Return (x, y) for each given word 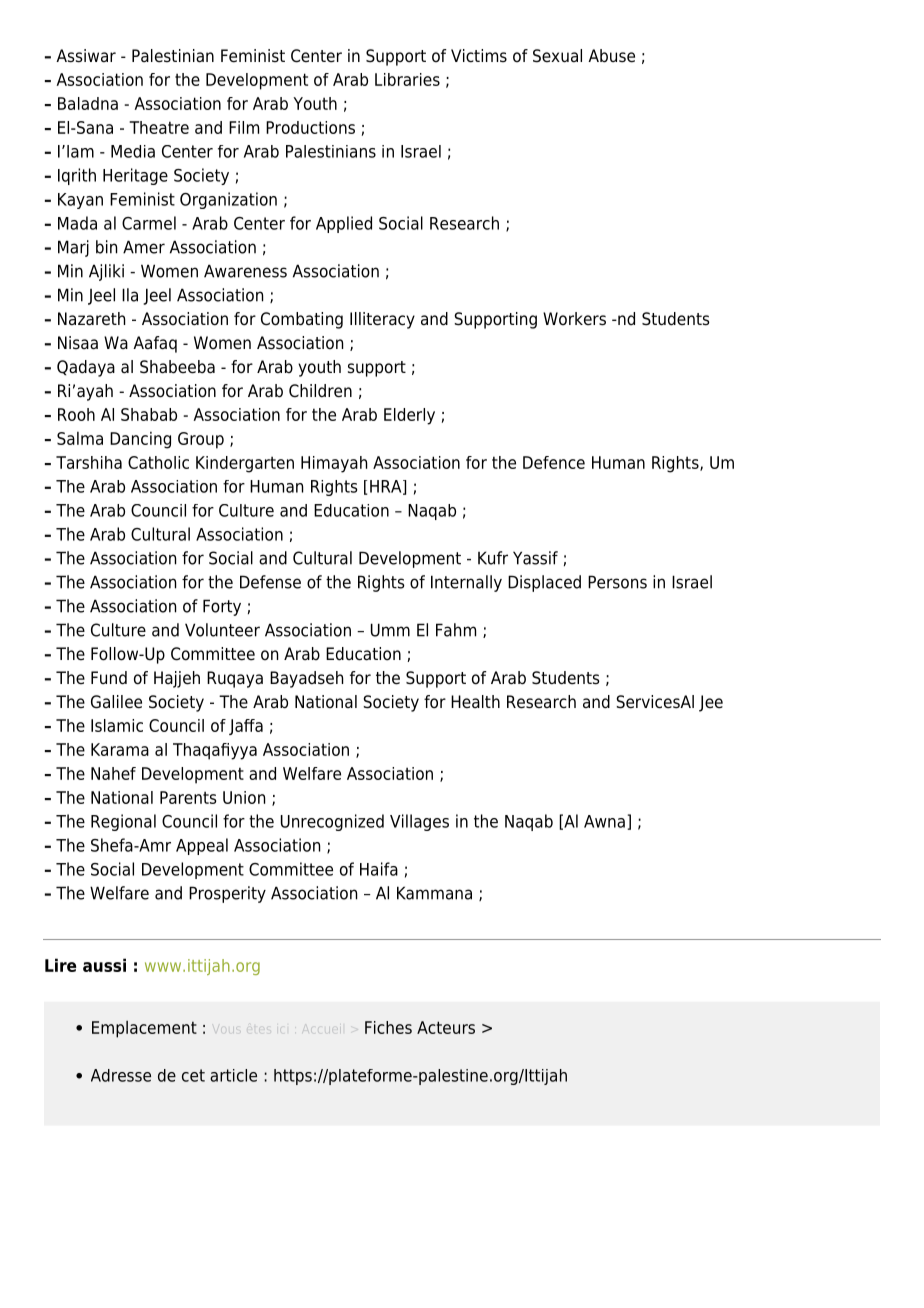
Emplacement (144, 1029)
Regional (123, 822)
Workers (574, 319)
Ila (130, 295)
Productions (310, 127)
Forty (222, 607)
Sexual (557, 56)
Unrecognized (332, 822)
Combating (302, 320)
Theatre (159, 127)
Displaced (544, 583)
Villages (419, 822)
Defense (270, 582)
